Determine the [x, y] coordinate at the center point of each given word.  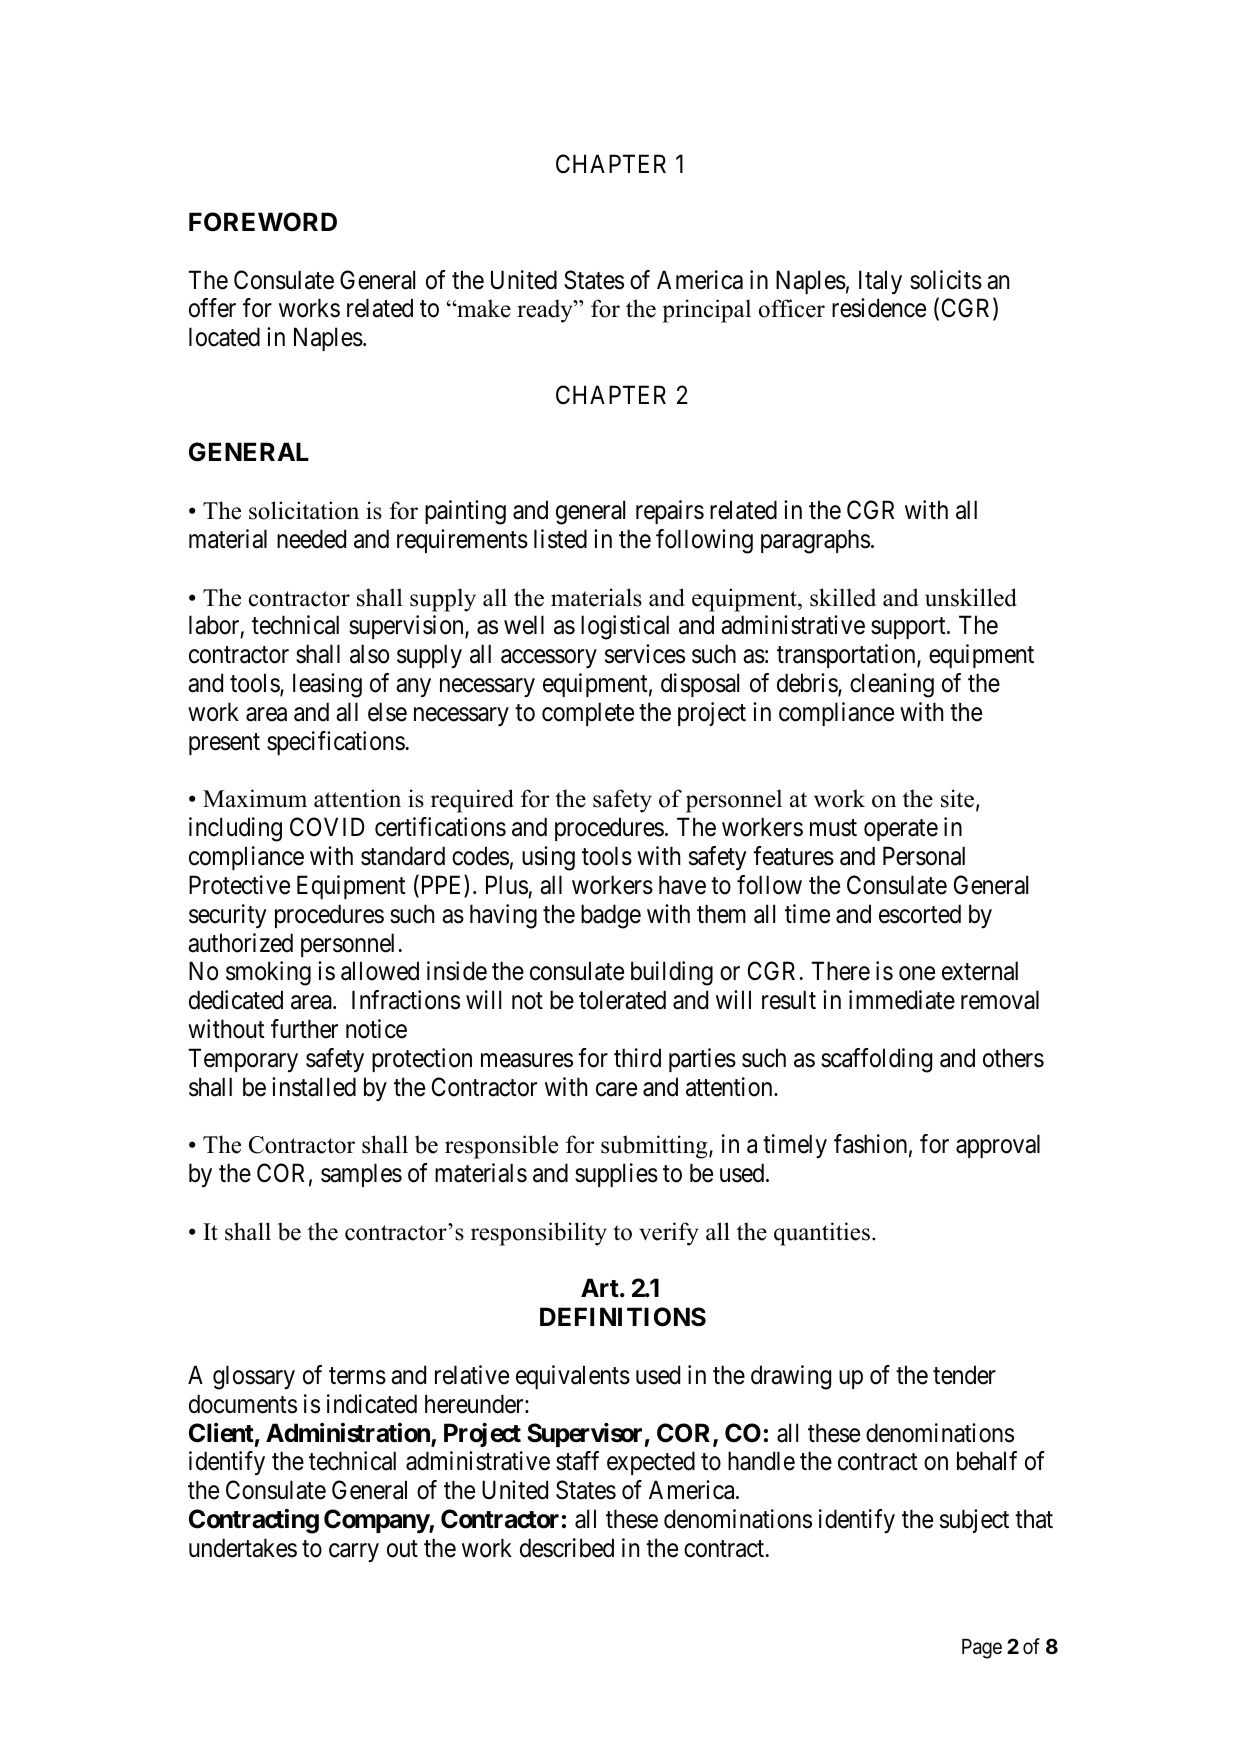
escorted [920, 914]
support [909, 628]
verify [669, 1234]
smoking [268, 973]
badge [611, 916]
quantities [822, 1234]
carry [354, 1552]
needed [311, 539]
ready [546, 311]
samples [361, 1175]
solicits [946, 280]
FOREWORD [263, 222]
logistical [625, 627]
